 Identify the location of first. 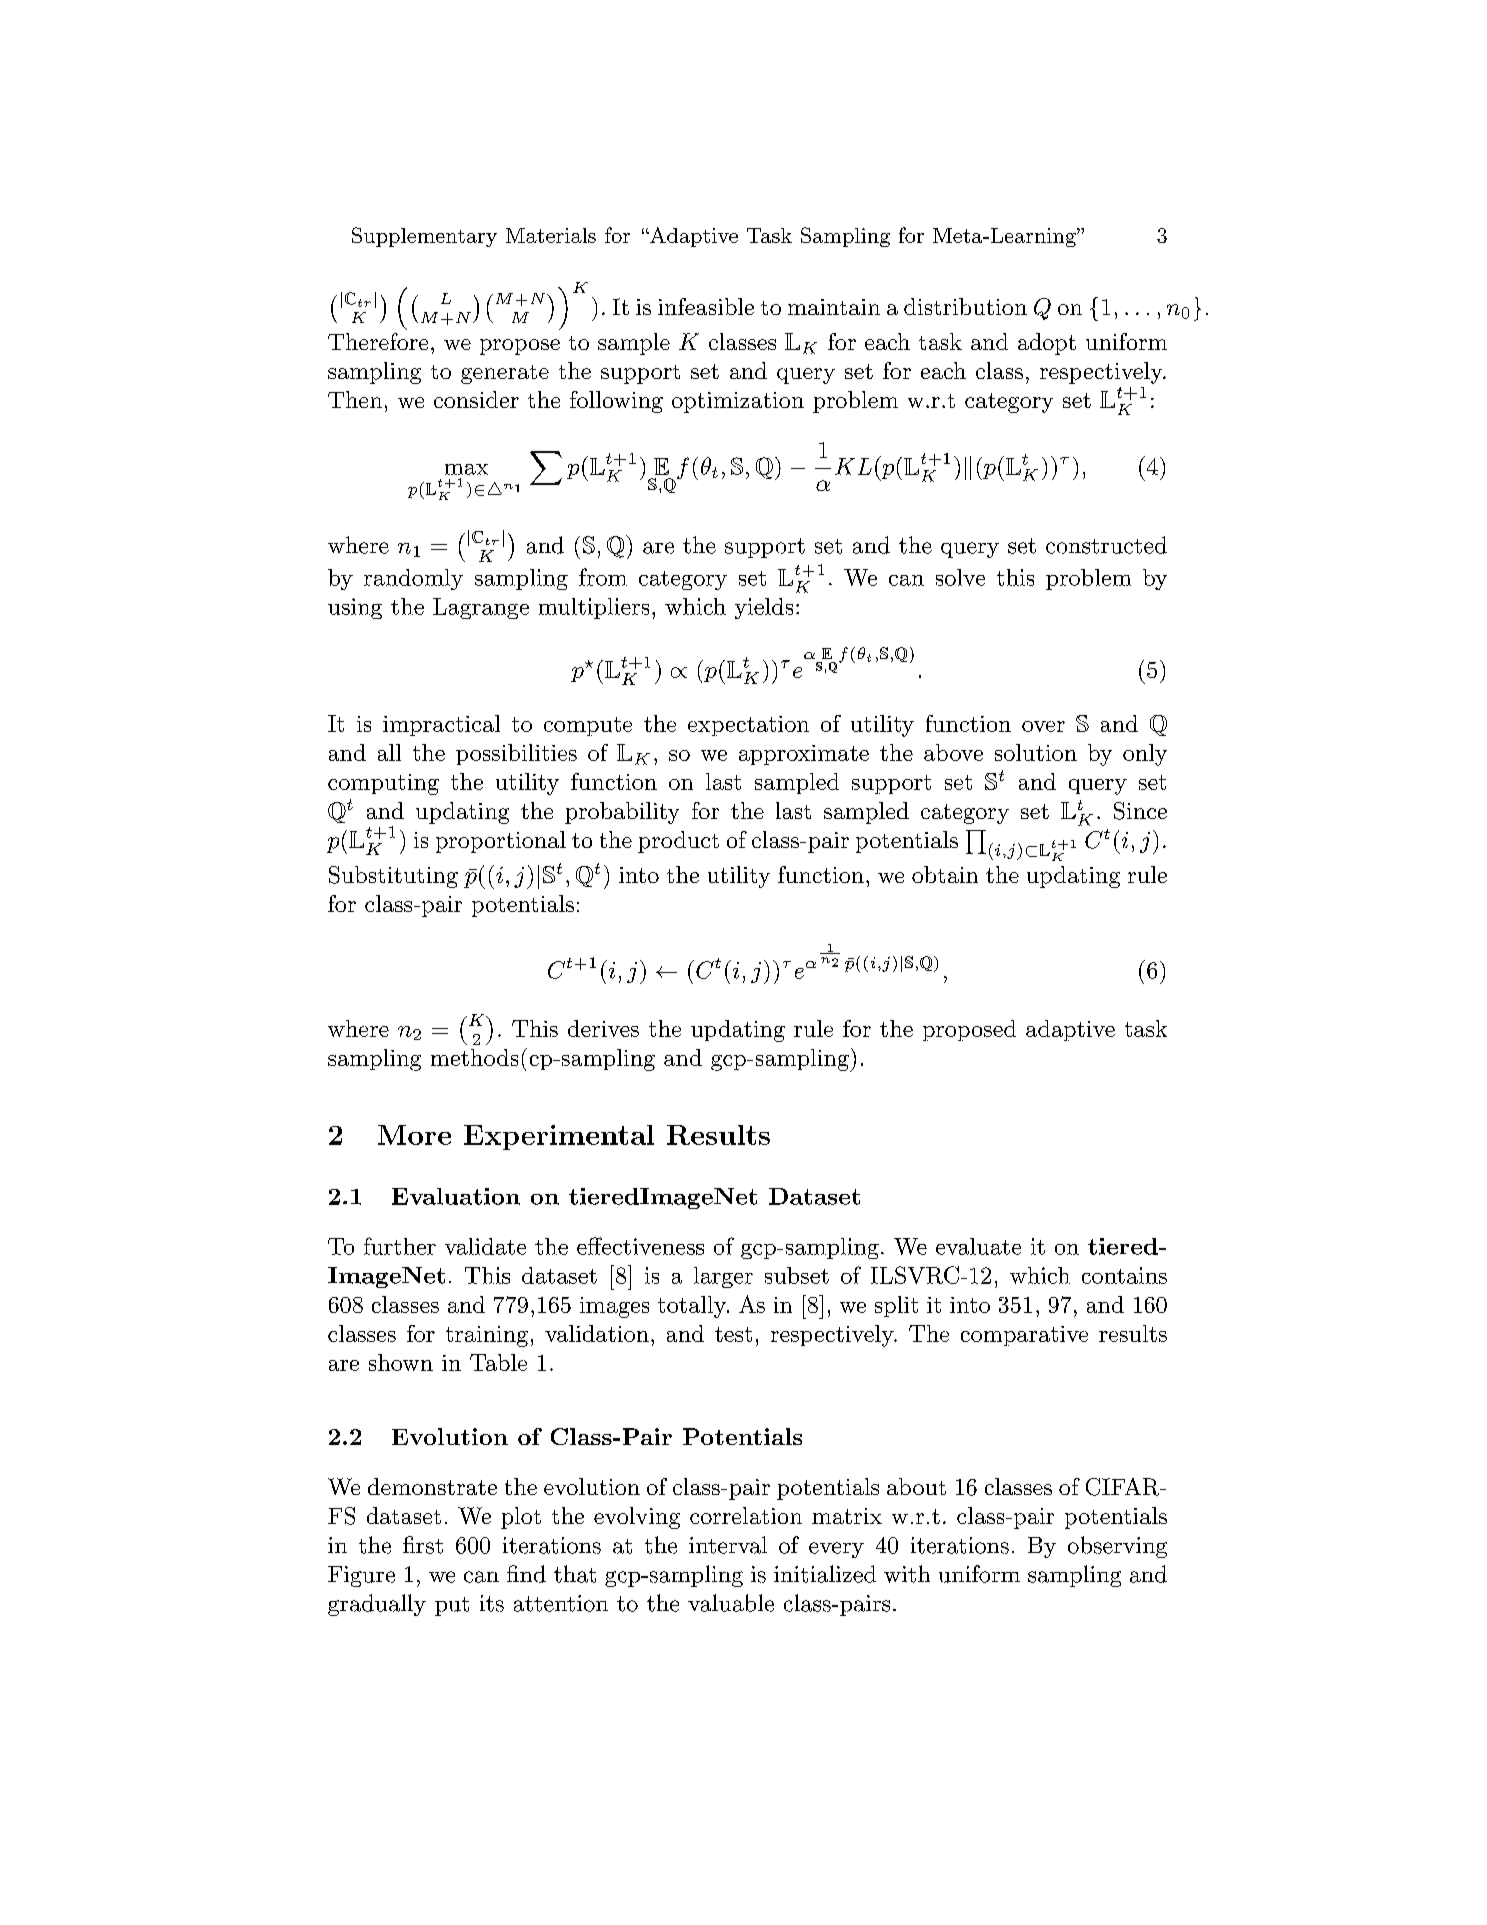
(423, 1545).
